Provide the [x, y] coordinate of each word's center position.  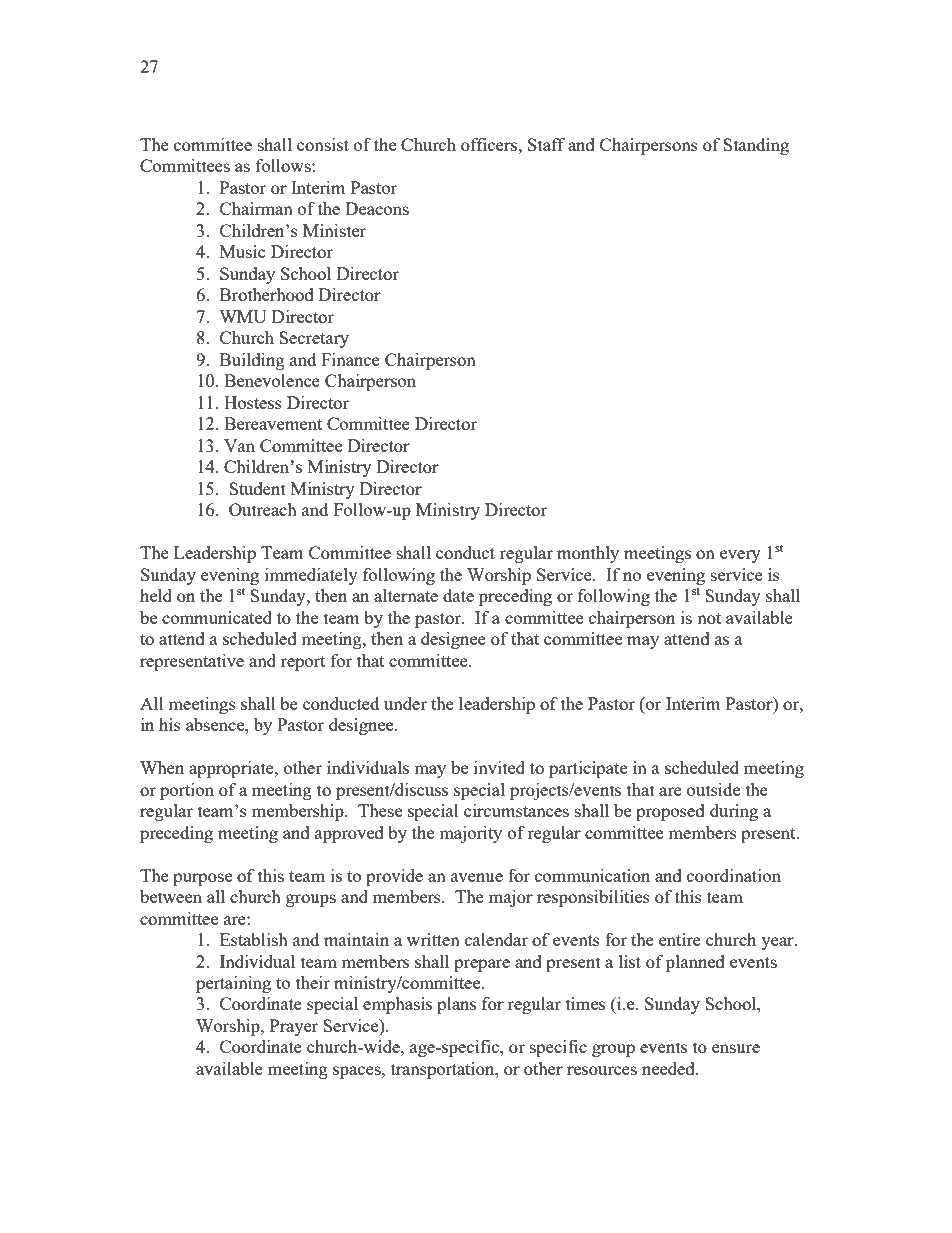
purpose [202, 879]
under [405, 703]
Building [252, 361]
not [709, 618]
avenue [477, 877]
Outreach [263, 509]
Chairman [256, 208]
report [303, 663]
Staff [546, 144]
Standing [756, 146]
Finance [350, 359]
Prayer [294, 1027]
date [458, 595]
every [740, 556]
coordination [734, 875]
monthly [588, 554]
